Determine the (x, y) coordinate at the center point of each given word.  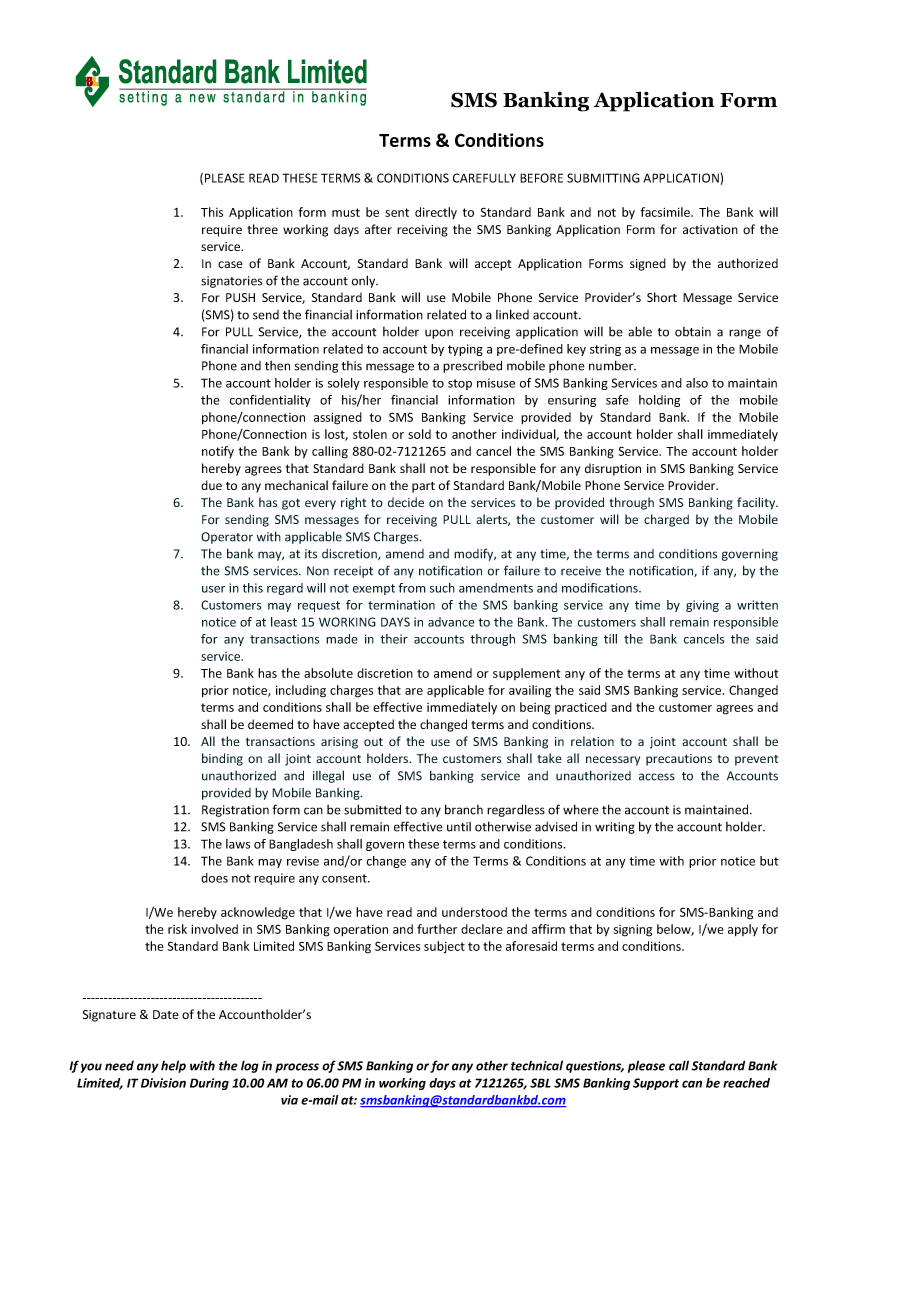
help (173, 1066)
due (211, 485)
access (657, 777)
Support (656, 1084)
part (423, 487)
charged (666, 520)
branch (464, 809)
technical (537, 1065)
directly (436, 213)
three (262, 229)
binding (222, 759)
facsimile (666, 212)
